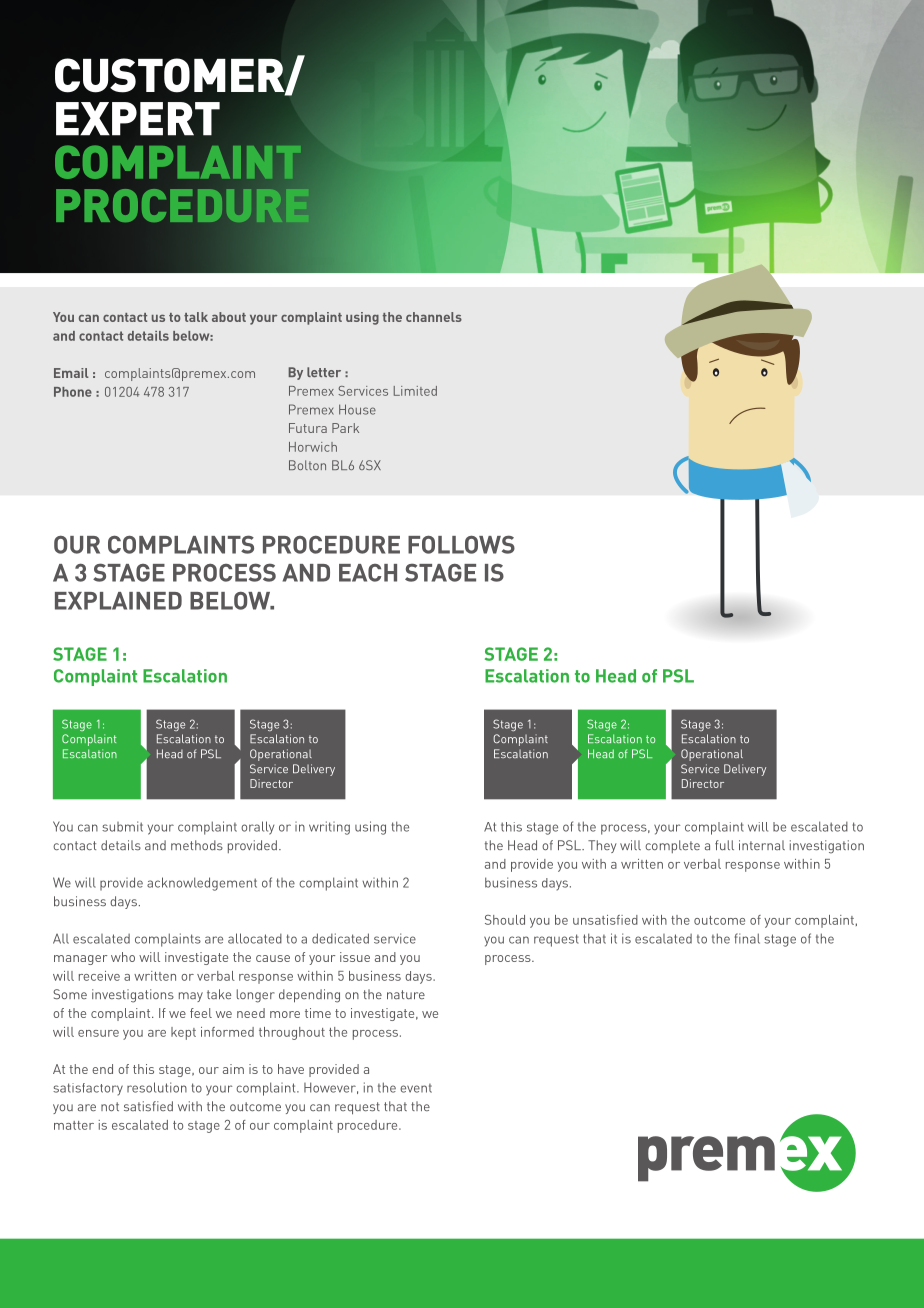  I want to click on EXPLAINED, so click(118, 601).
